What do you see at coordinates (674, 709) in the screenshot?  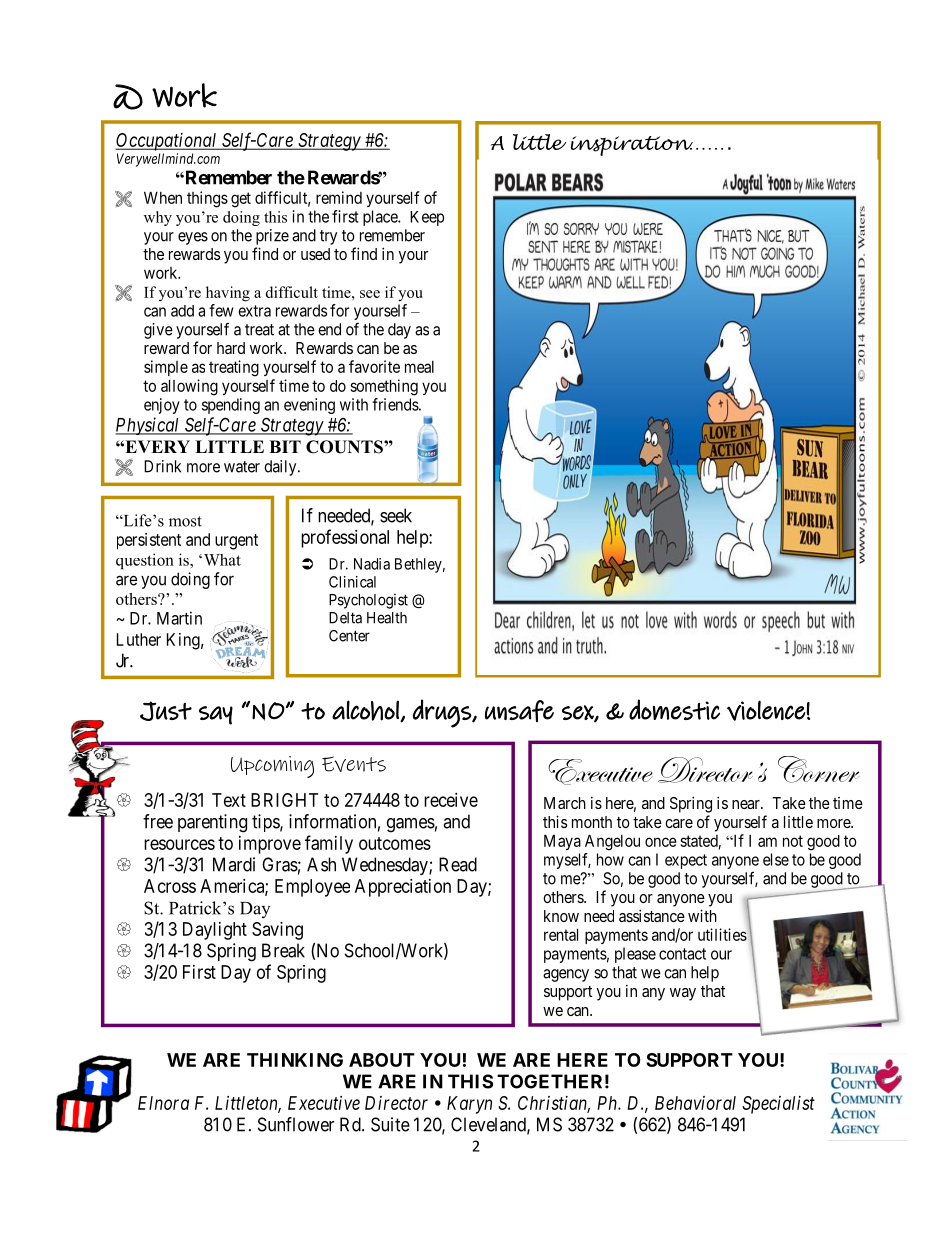 I see `domestic` at bounding box center [674, 709].
